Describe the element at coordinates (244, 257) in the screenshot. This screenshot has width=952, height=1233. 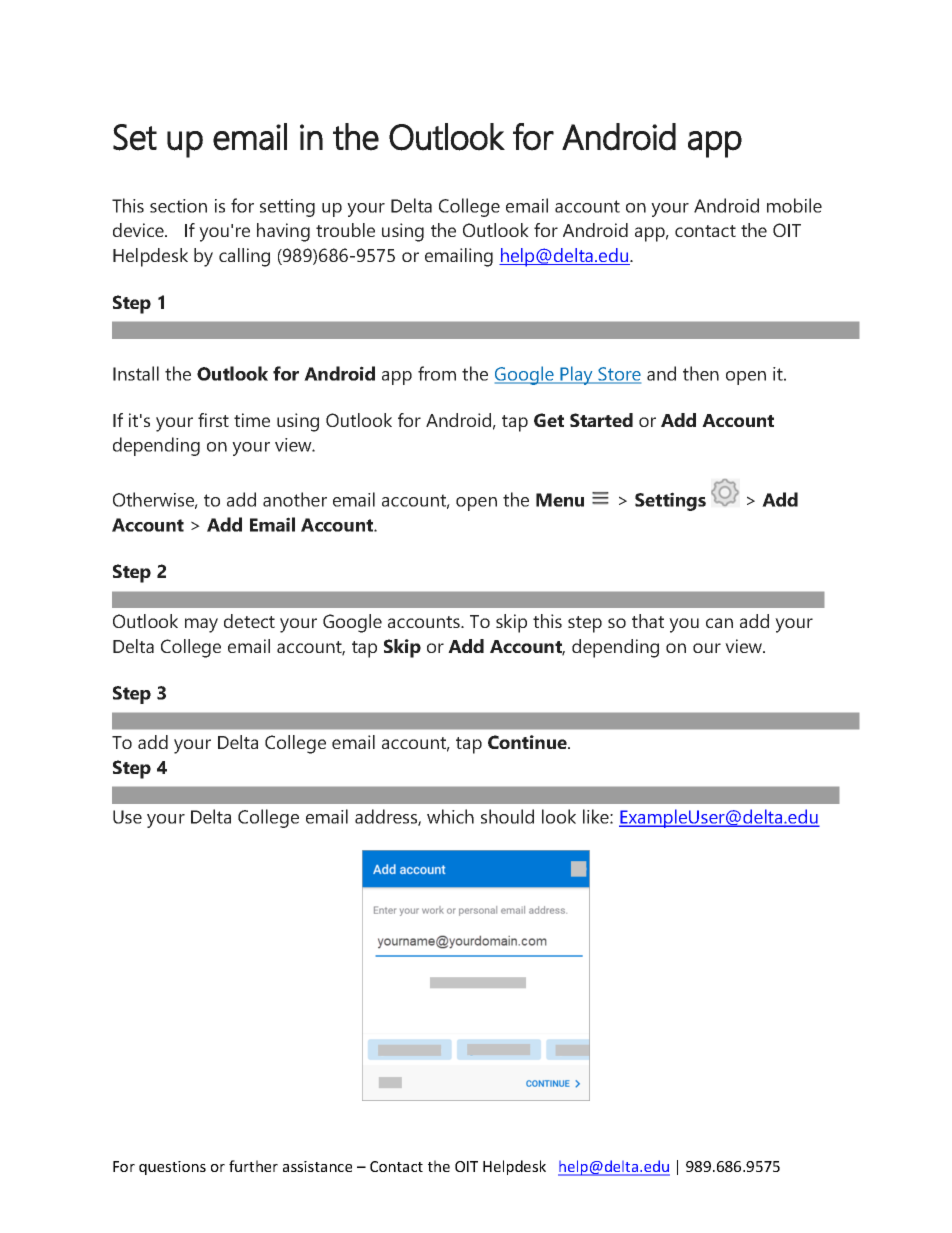
I see `calling` at that location.
